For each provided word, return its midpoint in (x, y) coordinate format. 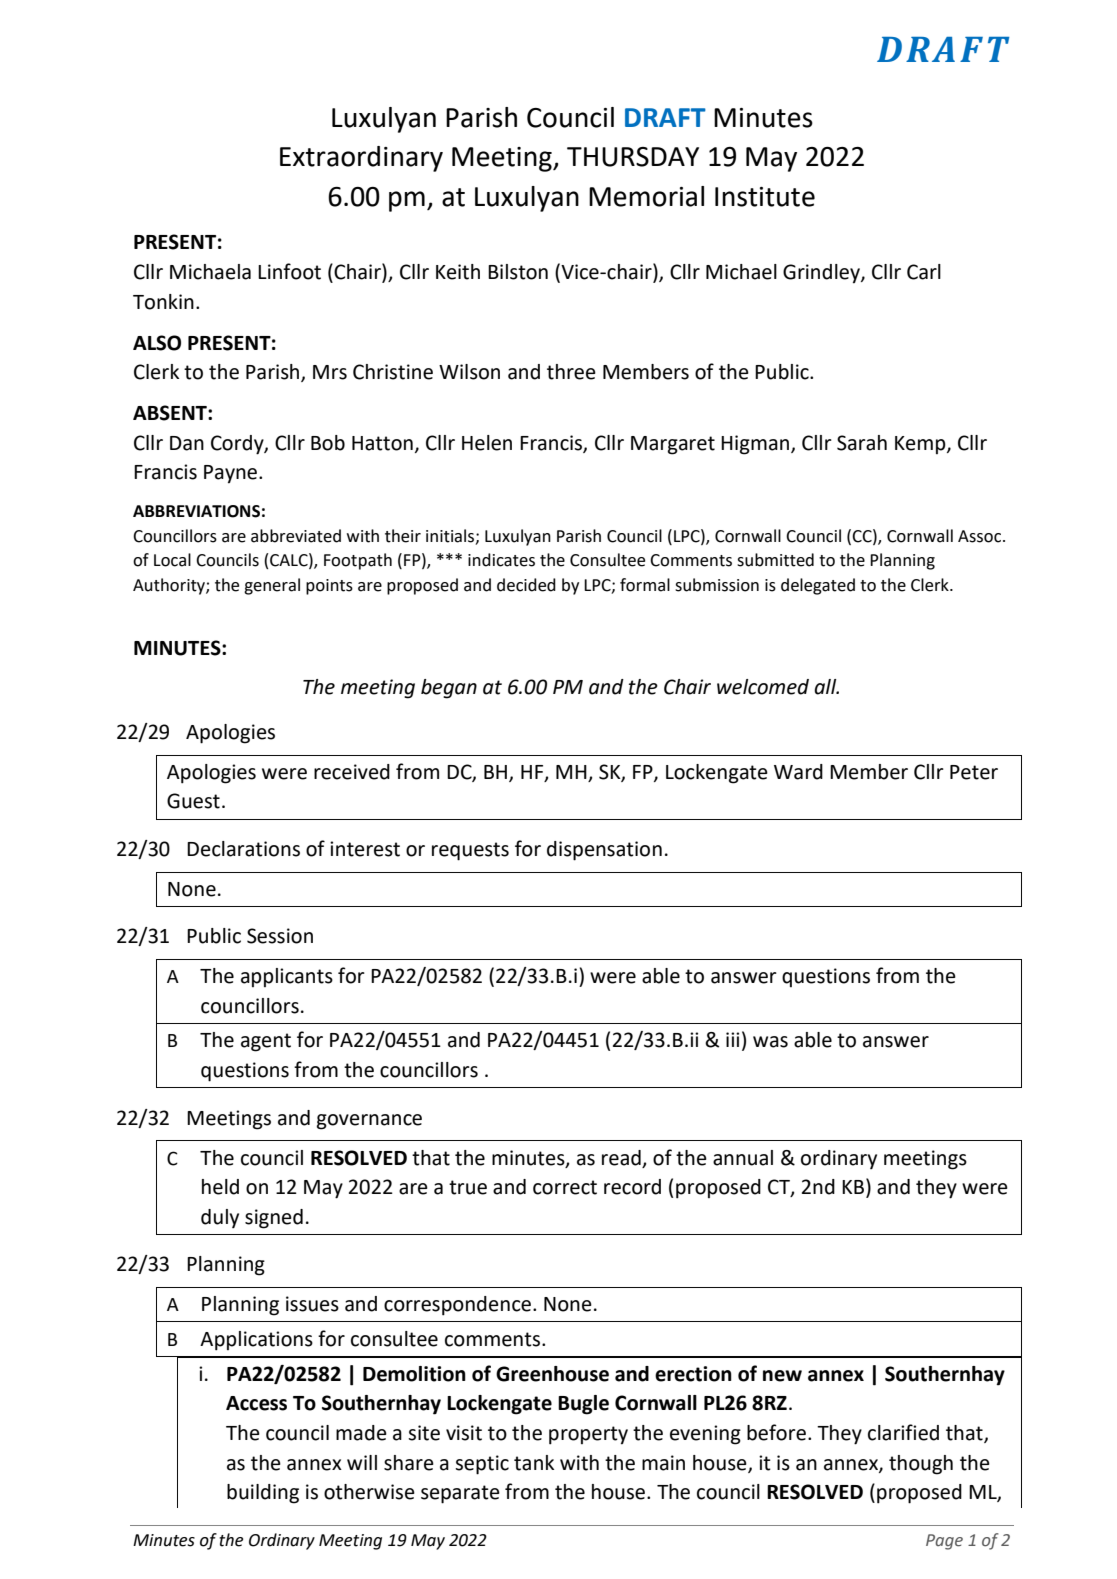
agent (266, 1042)
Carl (924, 272)
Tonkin (163, 302)
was (770, 1042)
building (263, 1494)
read (621, 1158)
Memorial (646, 196)
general (272, 586)
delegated (818, 586)
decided (526, 585)
